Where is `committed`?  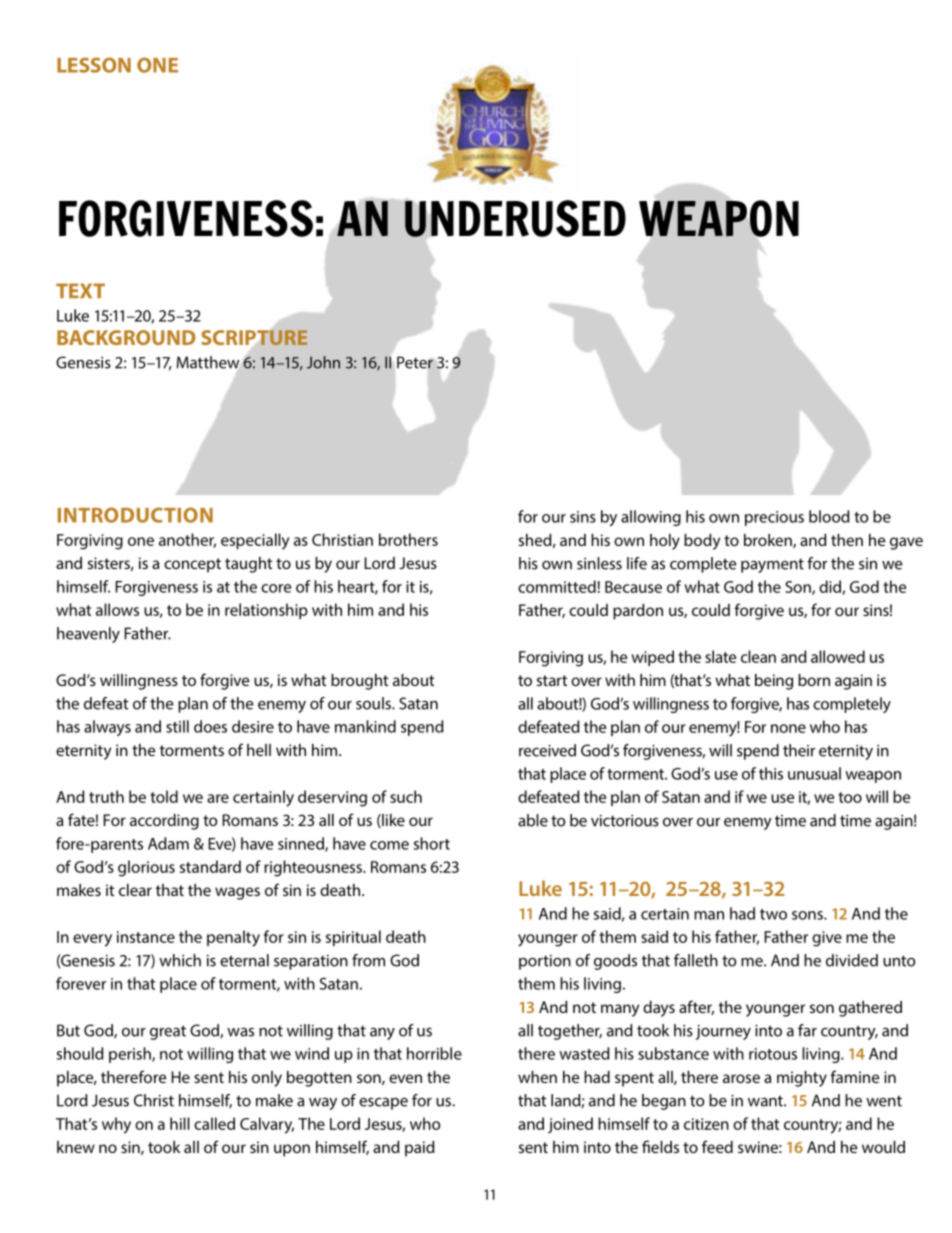 committed is located at coordinates (557, 586).
